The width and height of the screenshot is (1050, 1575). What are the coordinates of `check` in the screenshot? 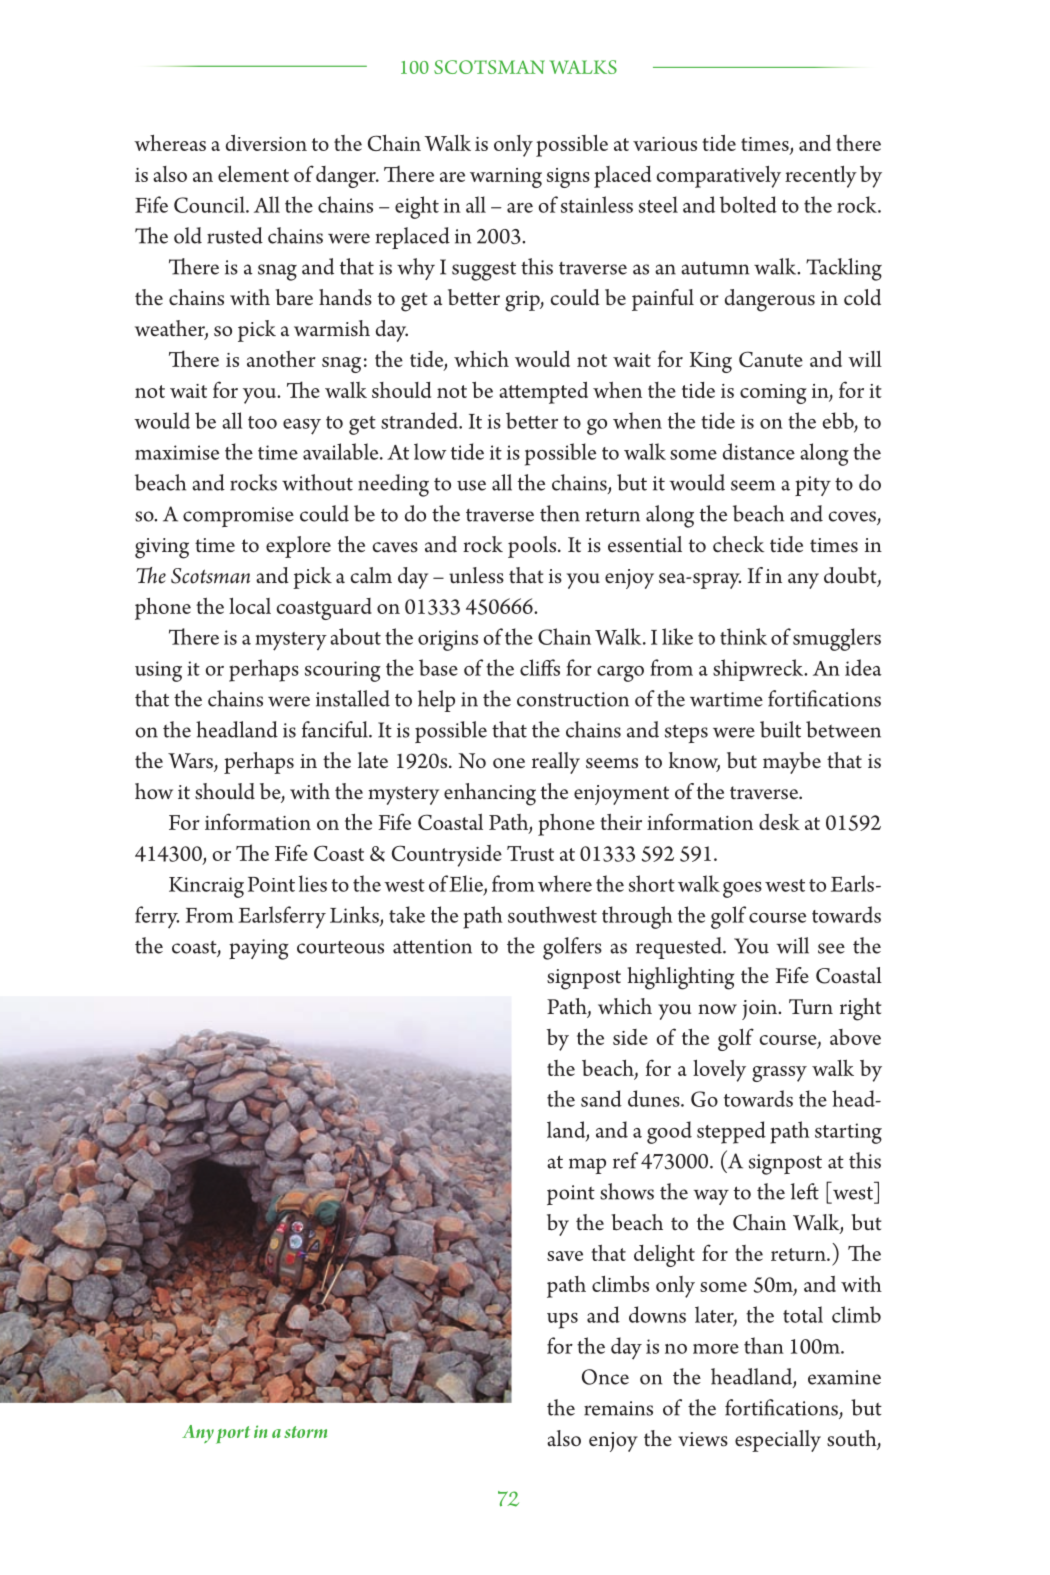 It's located at (738, 544).
